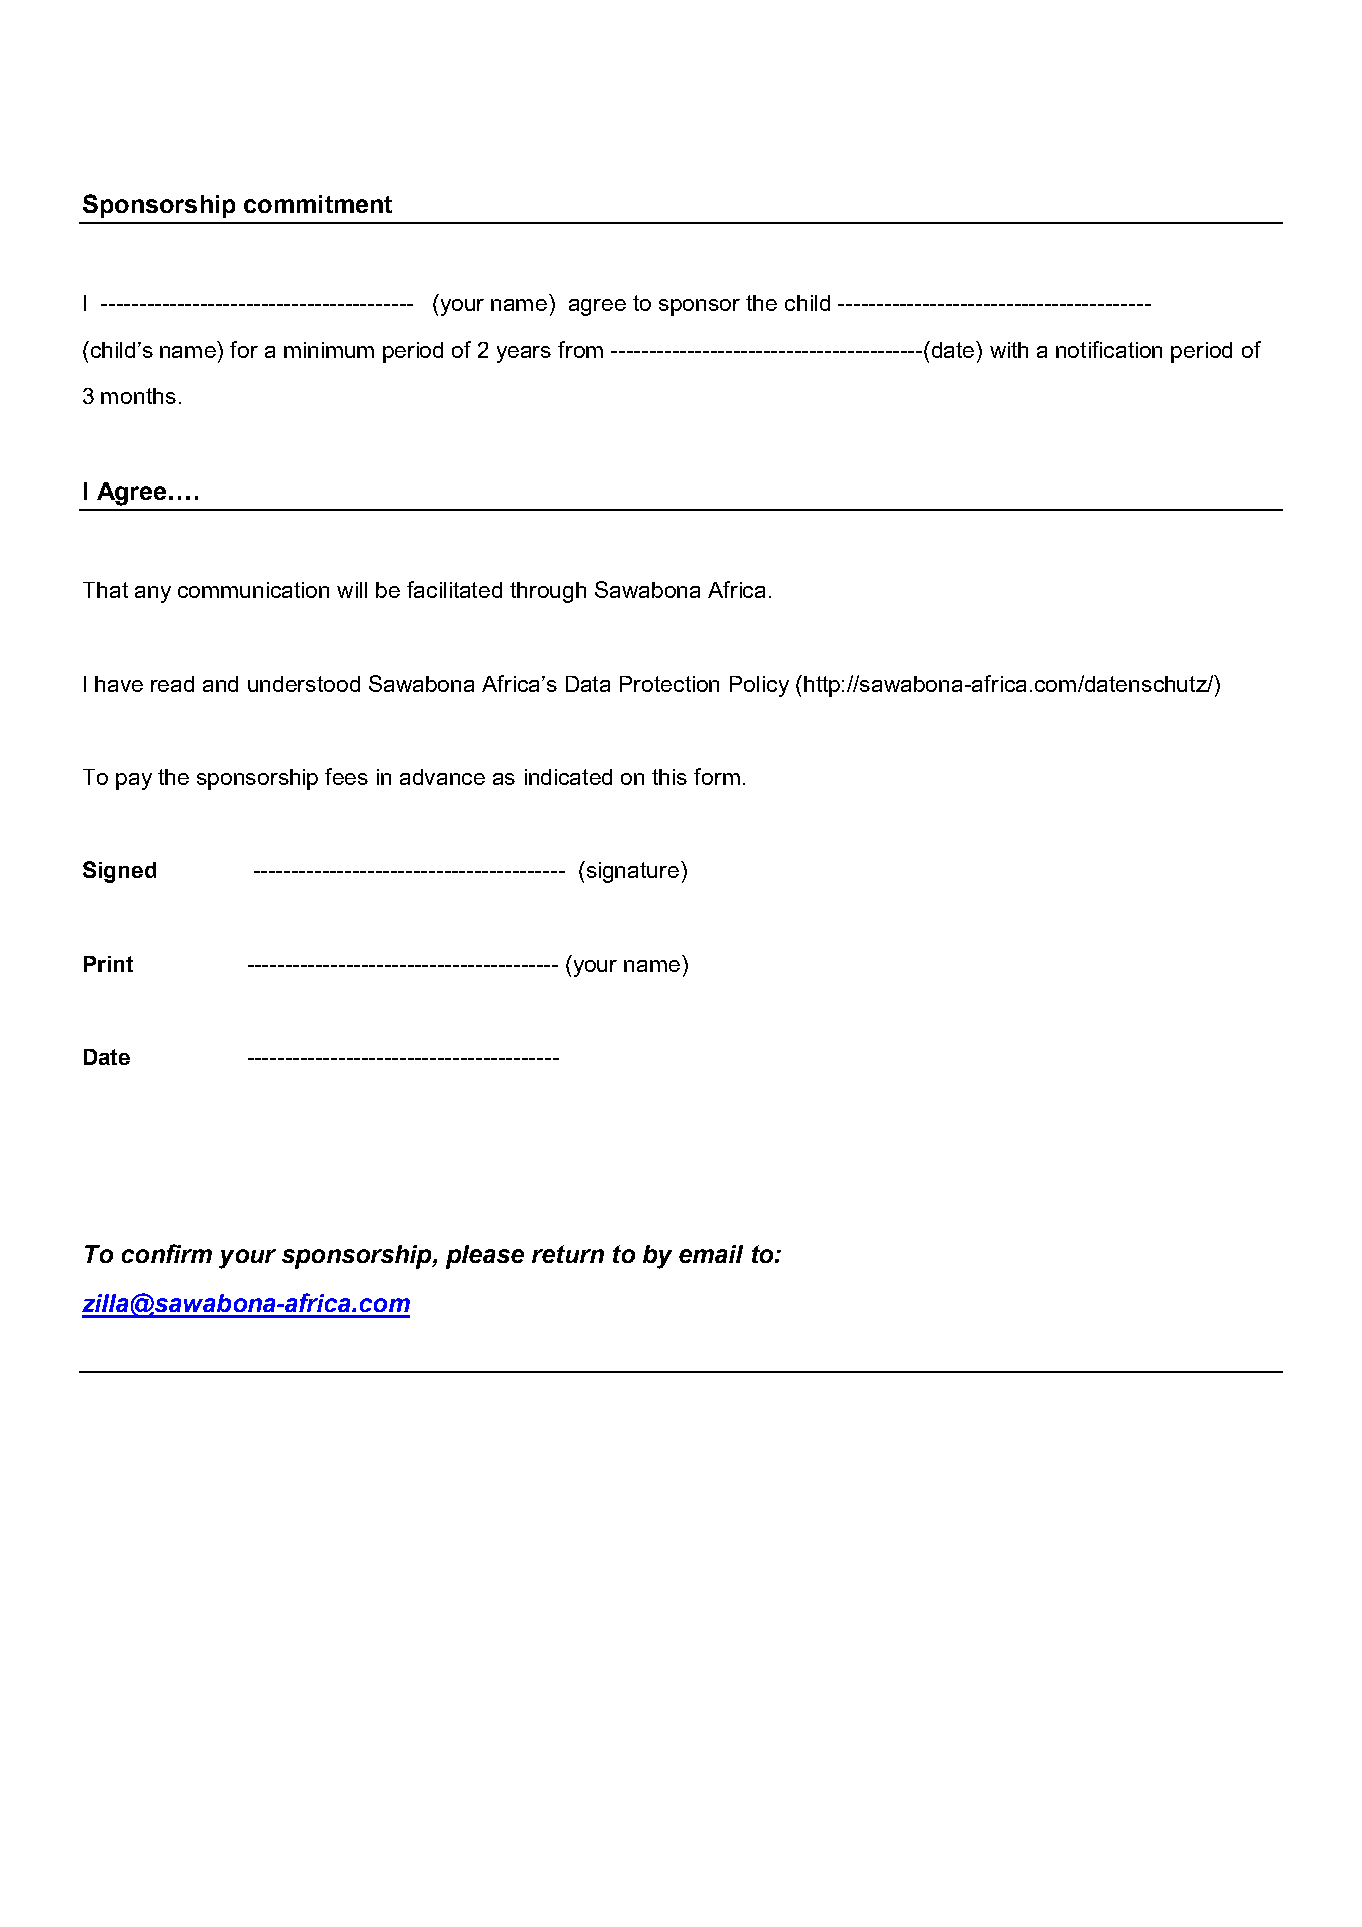 The image size is (1362, 1927). Describe the element at coordinates (759, 686) in the document. I see `Policy` at that location.
